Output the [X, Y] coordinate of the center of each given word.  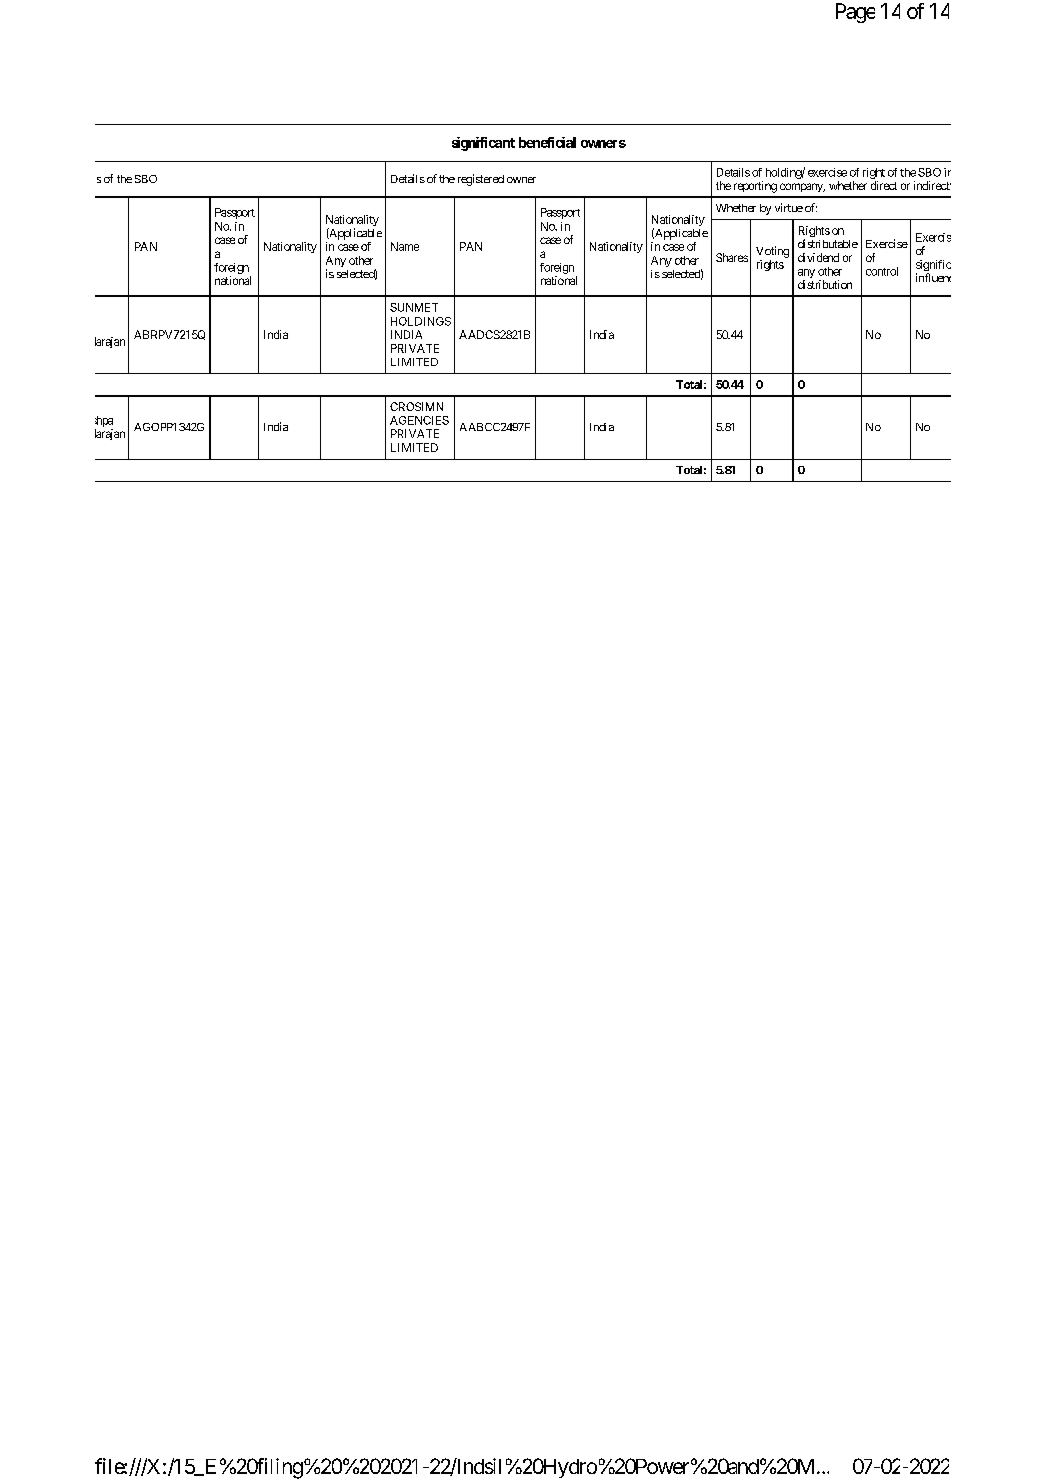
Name [405, 246]
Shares [732, 257]
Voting [772, 252]
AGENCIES [419, 420]
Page [855, 13]
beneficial [547, 142]
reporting [755, 187]
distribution [825, 284]
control [882, 271]
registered [481, 180]
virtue [789, 207]
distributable [828, 243]
